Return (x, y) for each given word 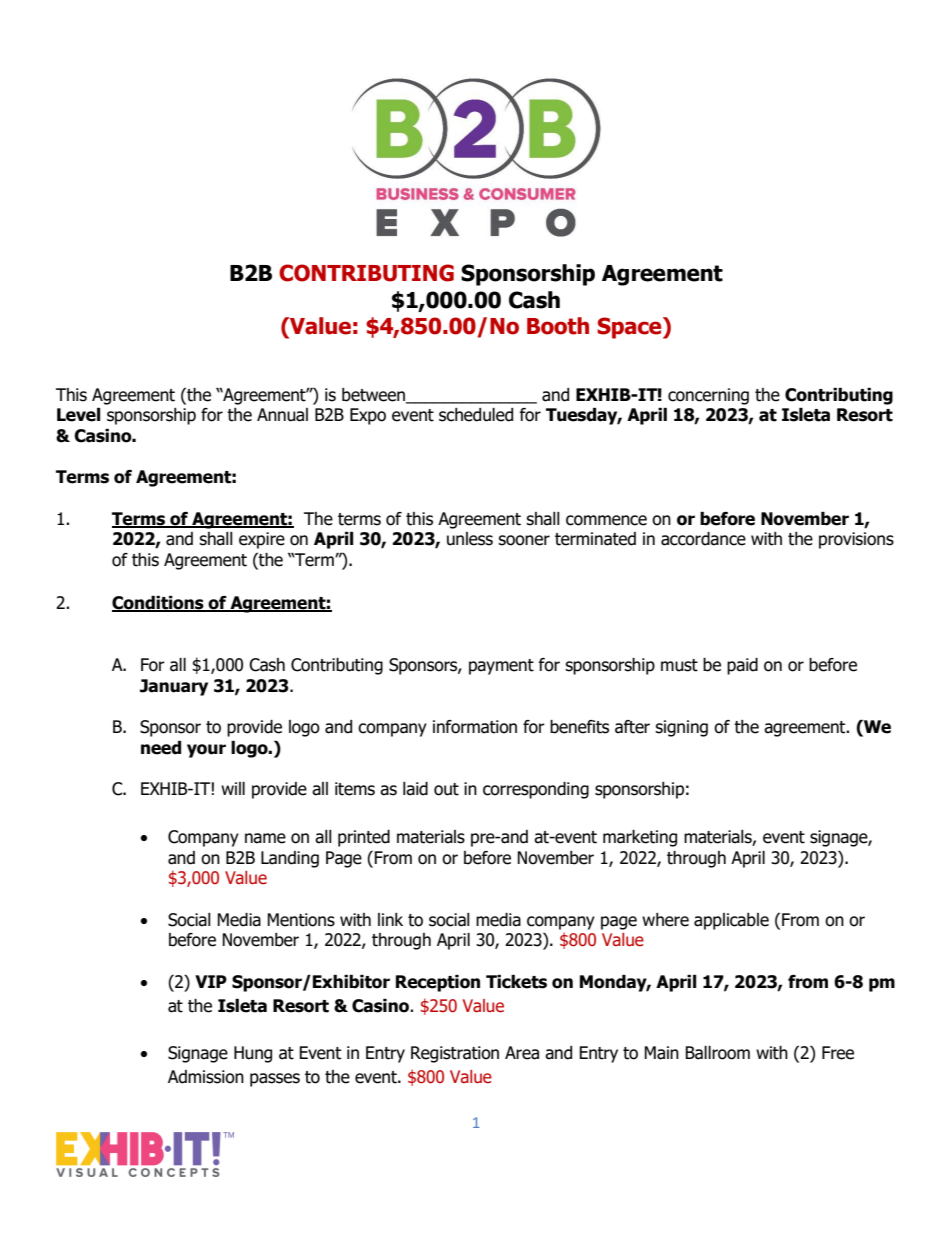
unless (470, 539)
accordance (703, 539)
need (161, 748)
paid (742, 666)
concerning (708, 396)
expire (262, 540)
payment (501, 667)
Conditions (159, 604)
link (390, 919)
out (446, 789)
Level (78, 415)
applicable (731, 921)
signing (681, 728)
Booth (558, 326)
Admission (206, 1077)
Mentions (301, 920)
